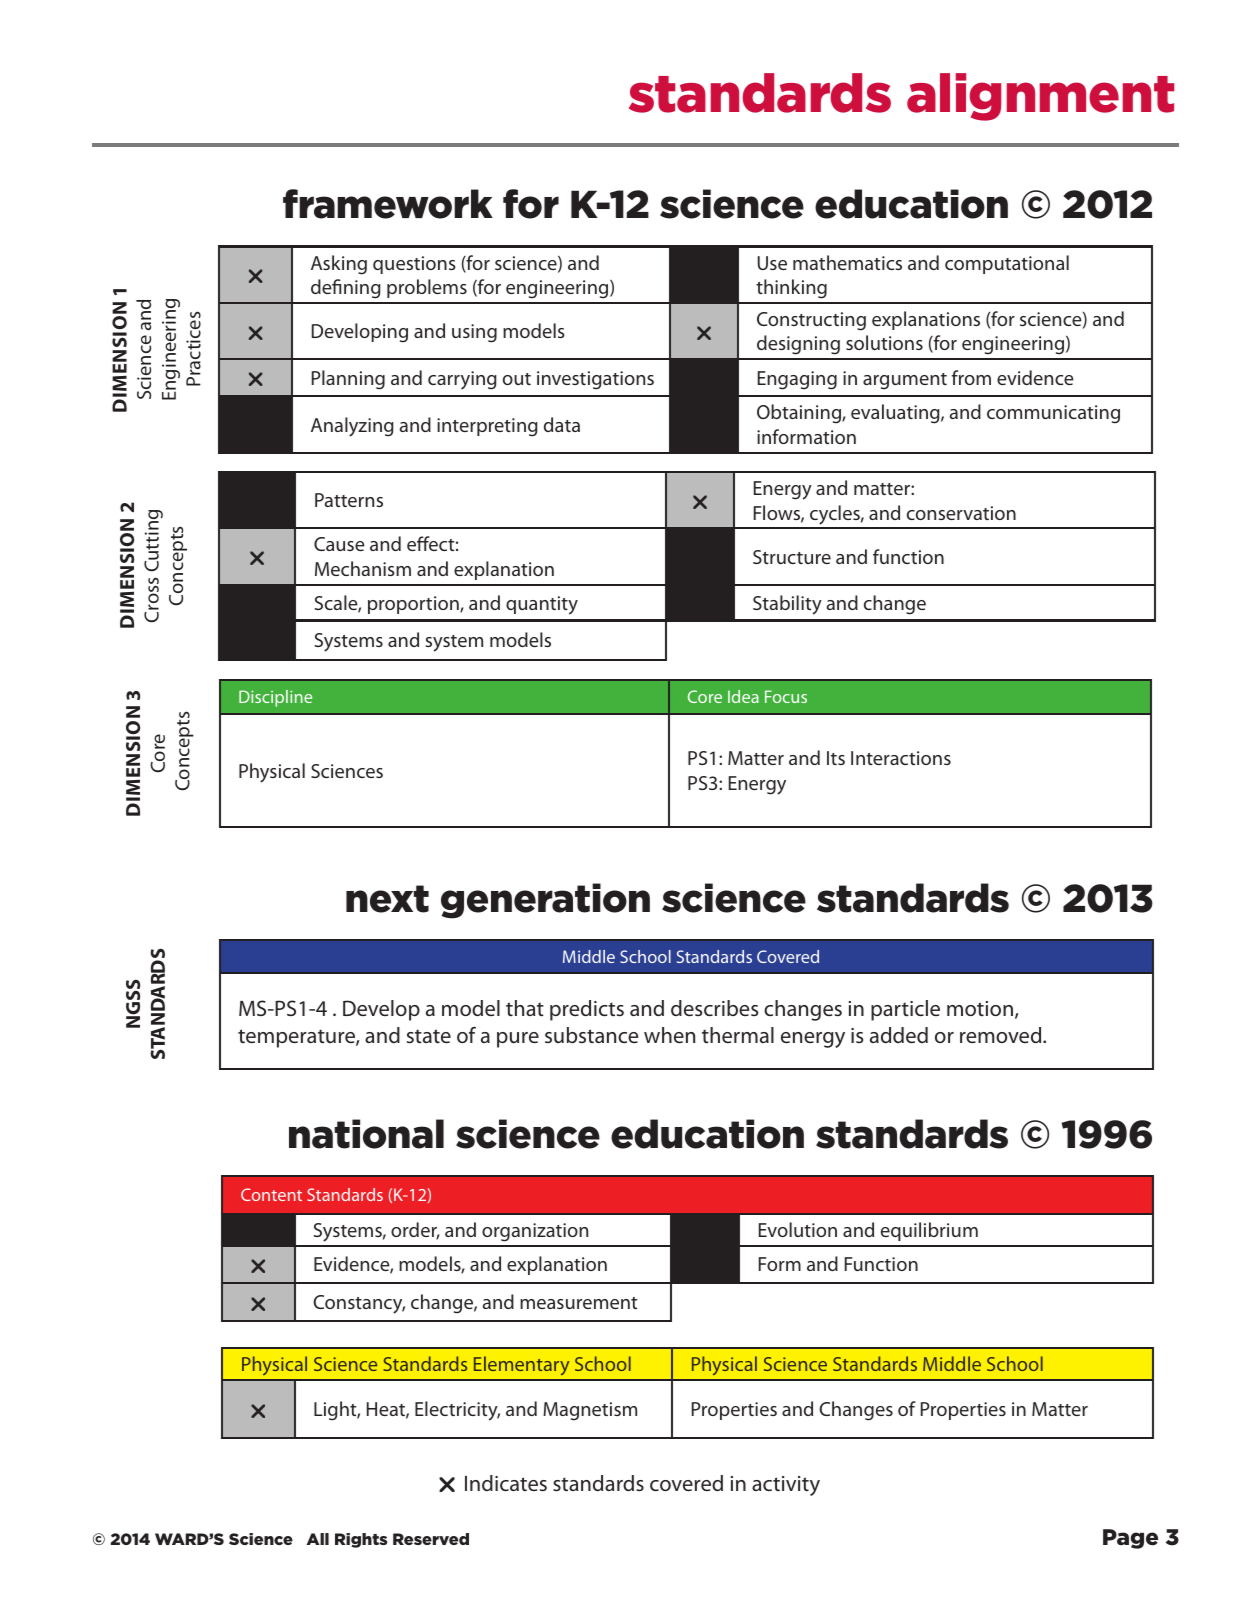 The image size is (1253, 1622). What do you see at coordinates (361, 1540) in the page?
I see `Rights` at bounding box center [361, 1540].
